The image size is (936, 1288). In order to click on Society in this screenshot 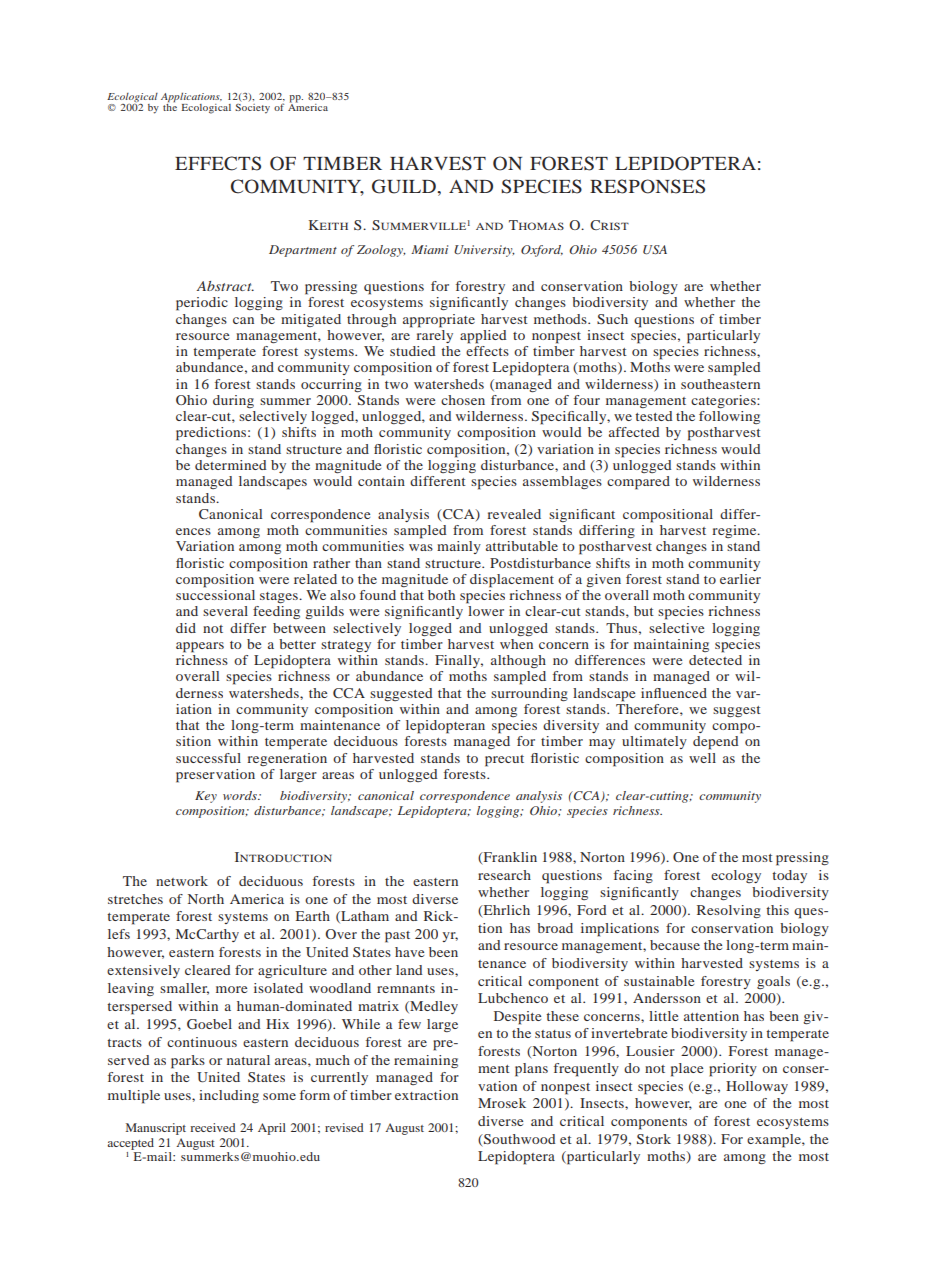, I will do `click(252, 107)`.
